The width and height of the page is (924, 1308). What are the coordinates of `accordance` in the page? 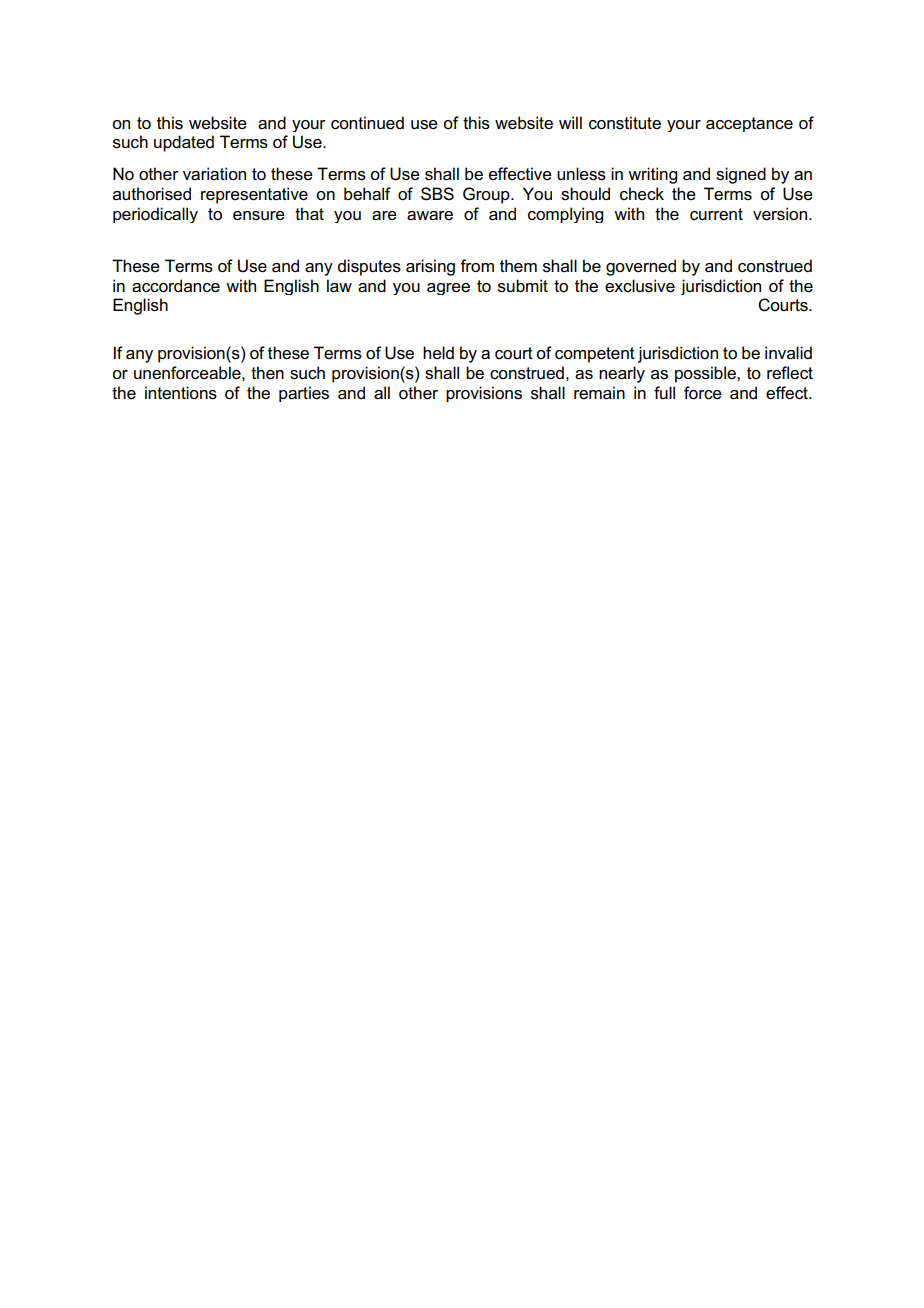 It's located at (176, 286).
